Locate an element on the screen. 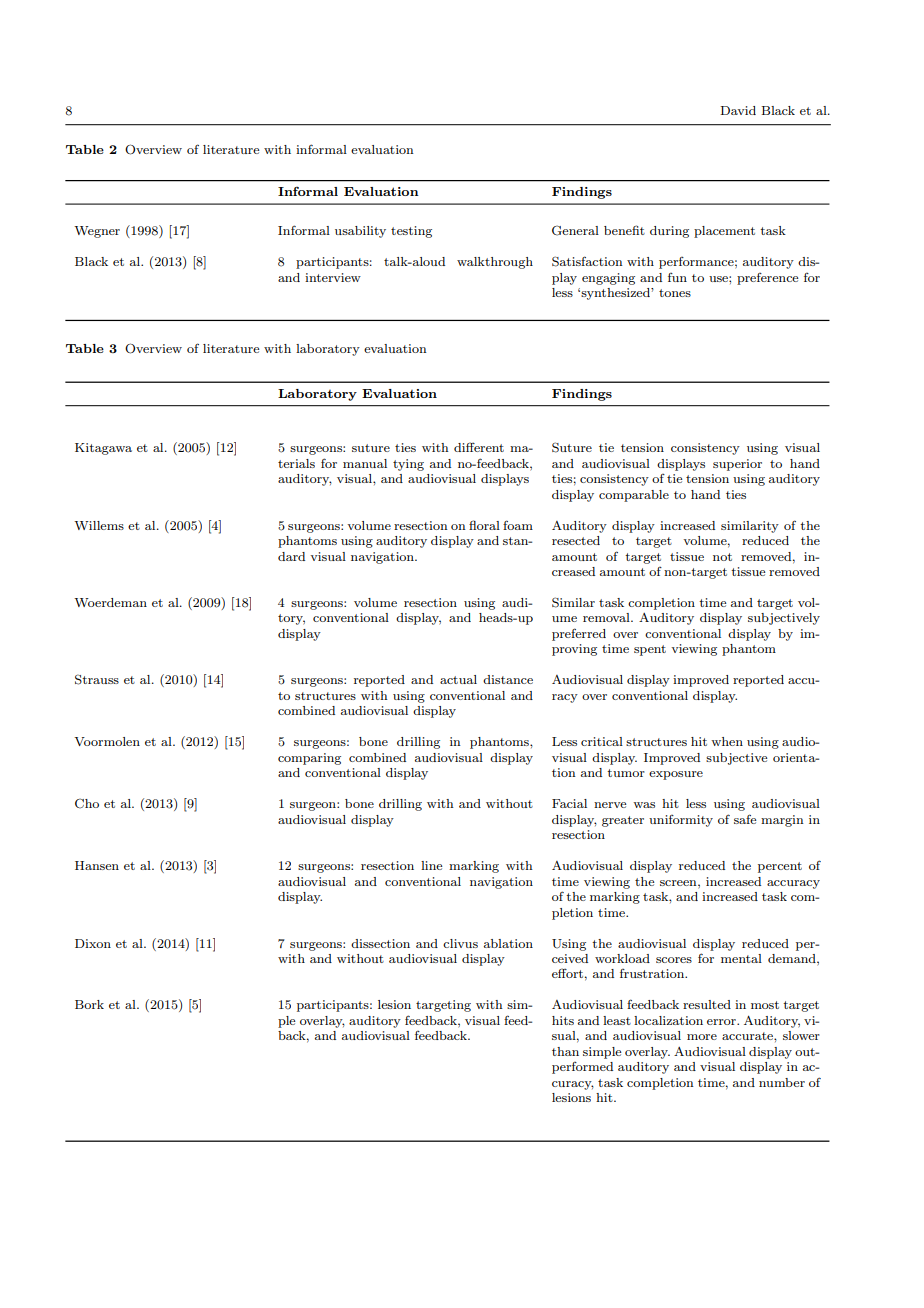 Image resolution: width=924 pixels, height=1308 pixels. safe is located at coordinates (745, 819).
